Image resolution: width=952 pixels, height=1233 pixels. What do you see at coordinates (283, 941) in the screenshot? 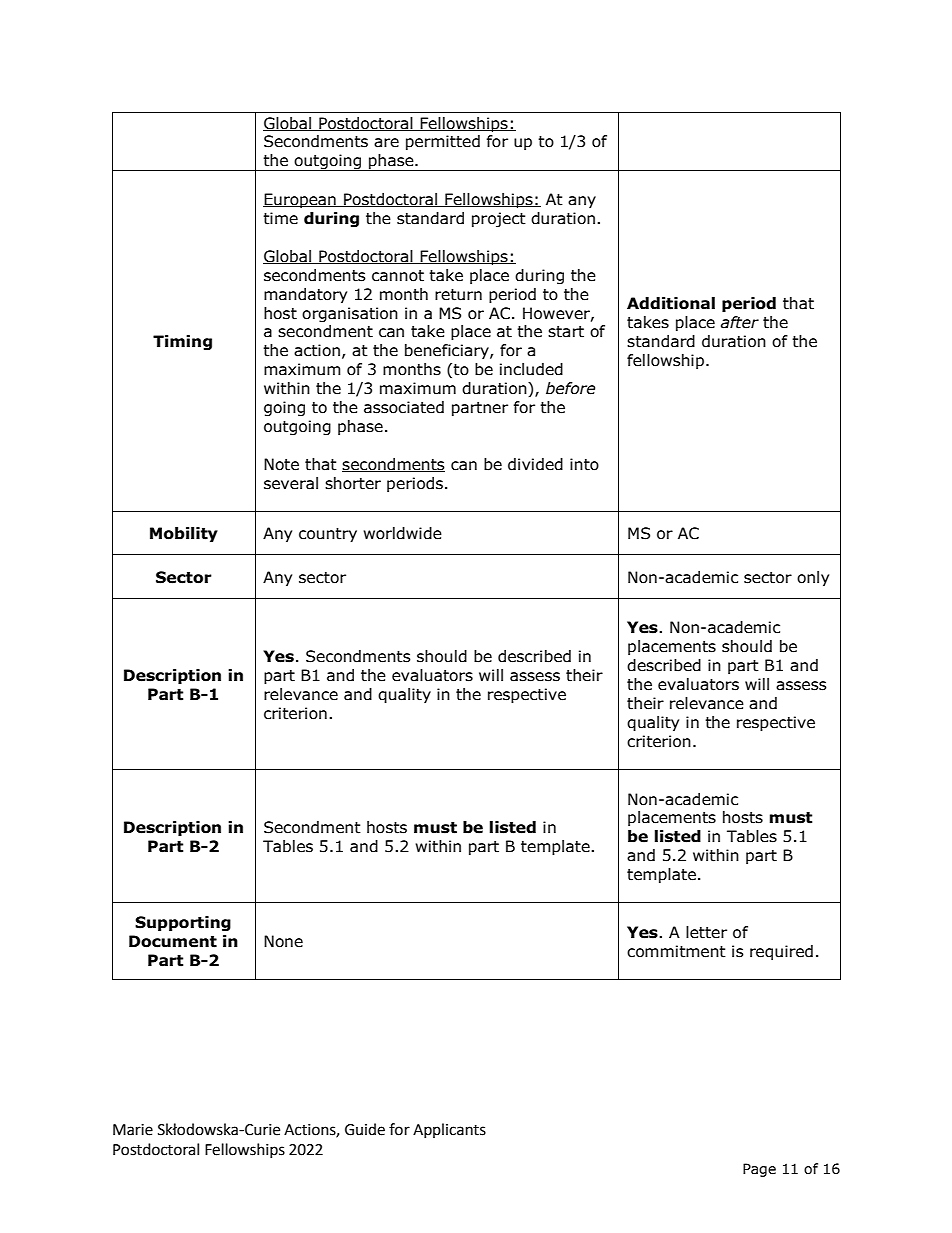
I see `None` at bounding box center [283, 941].
